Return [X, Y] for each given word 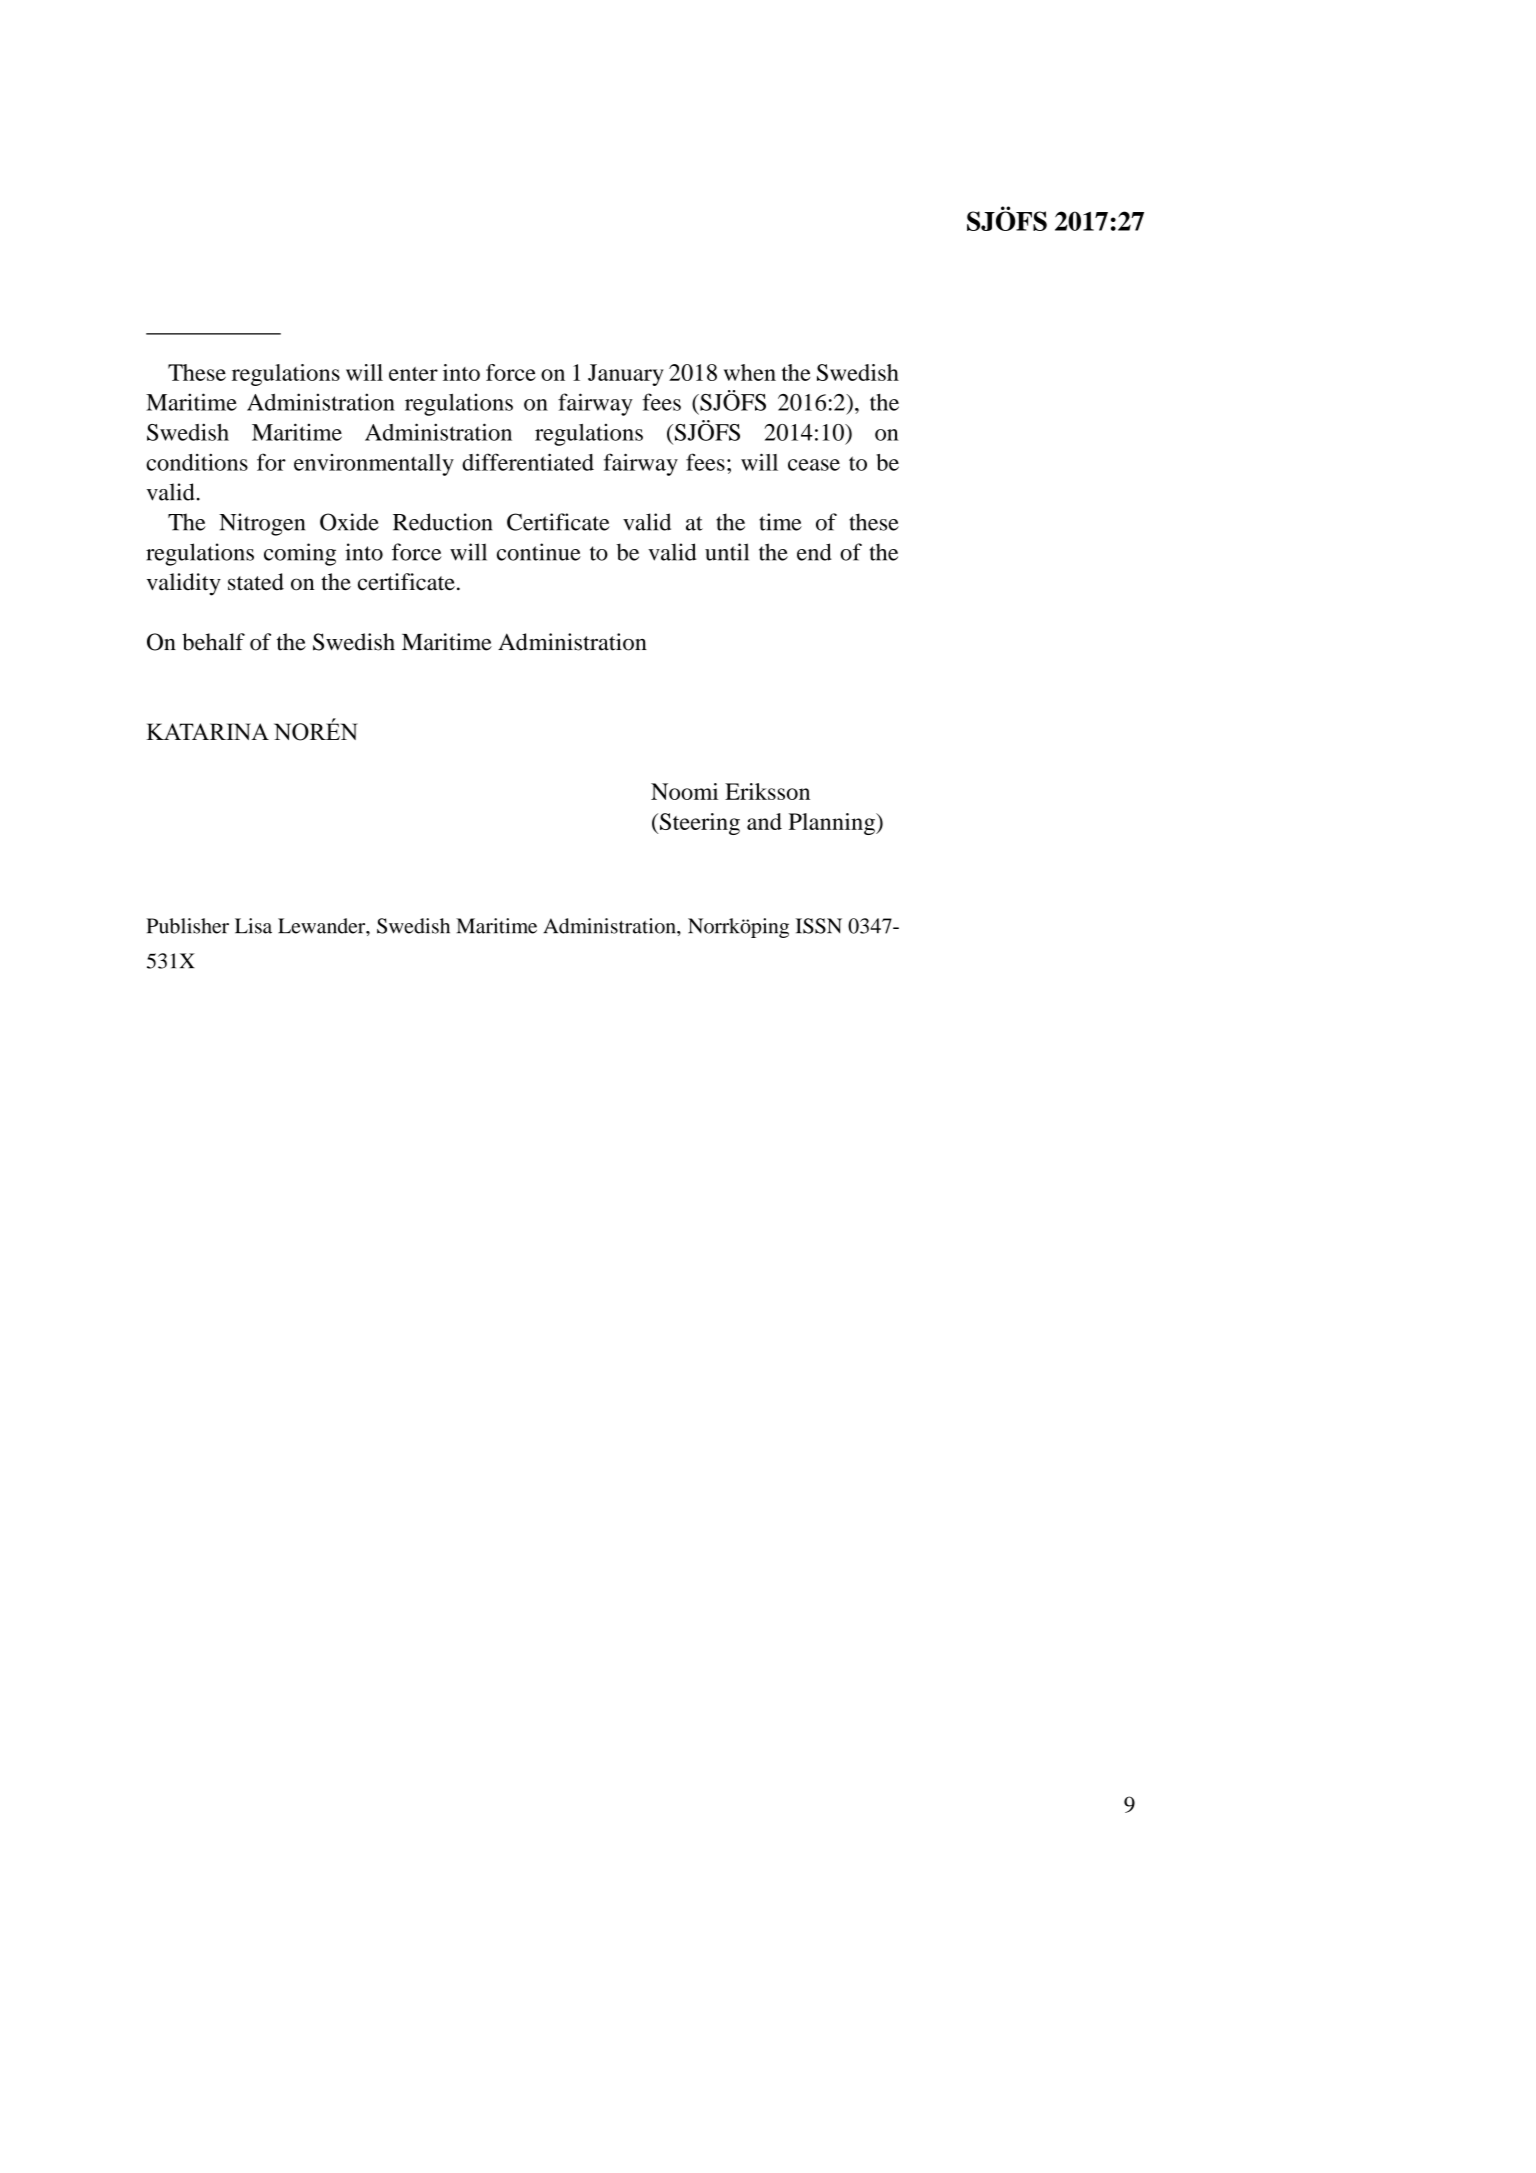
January [626, 375]
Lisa [253, 926]
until [727, 552]
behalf [213, 642]
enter [413, 374]
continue [539, 552]
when [750, 372]
